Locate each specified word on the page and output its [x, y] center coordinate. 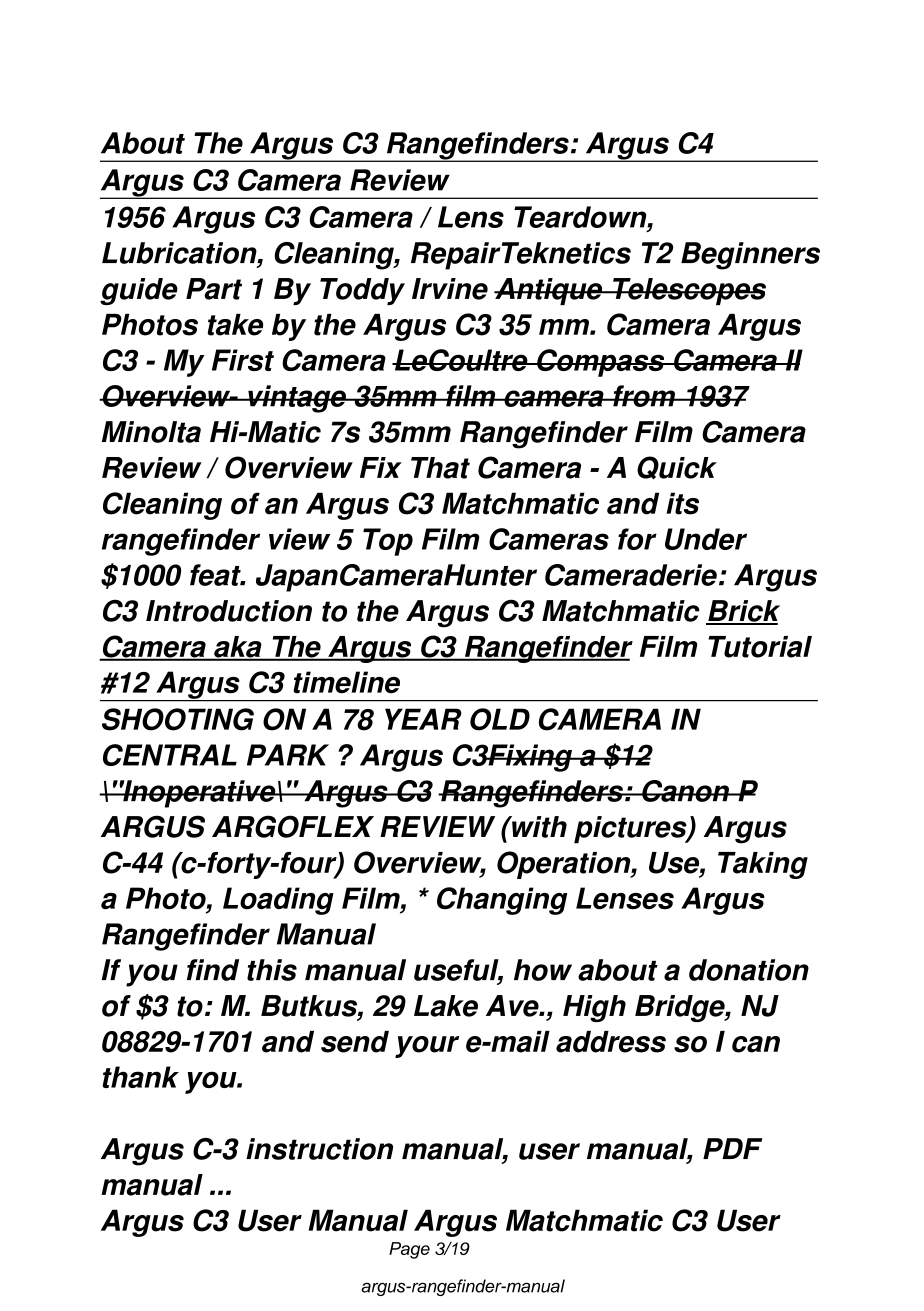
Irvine [450, 289]
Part [214, 289]
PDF [732, 1148]
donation [749, 970]
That [440, 468]
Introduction [229, 611]
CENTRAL [170, 755]
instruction [319, 1149]
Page [409, 1250]
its [682, 503]
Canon [685, 791]
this [272, 970]
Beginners [750, 256]
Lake [446, 1006]
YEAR [423, 719]
